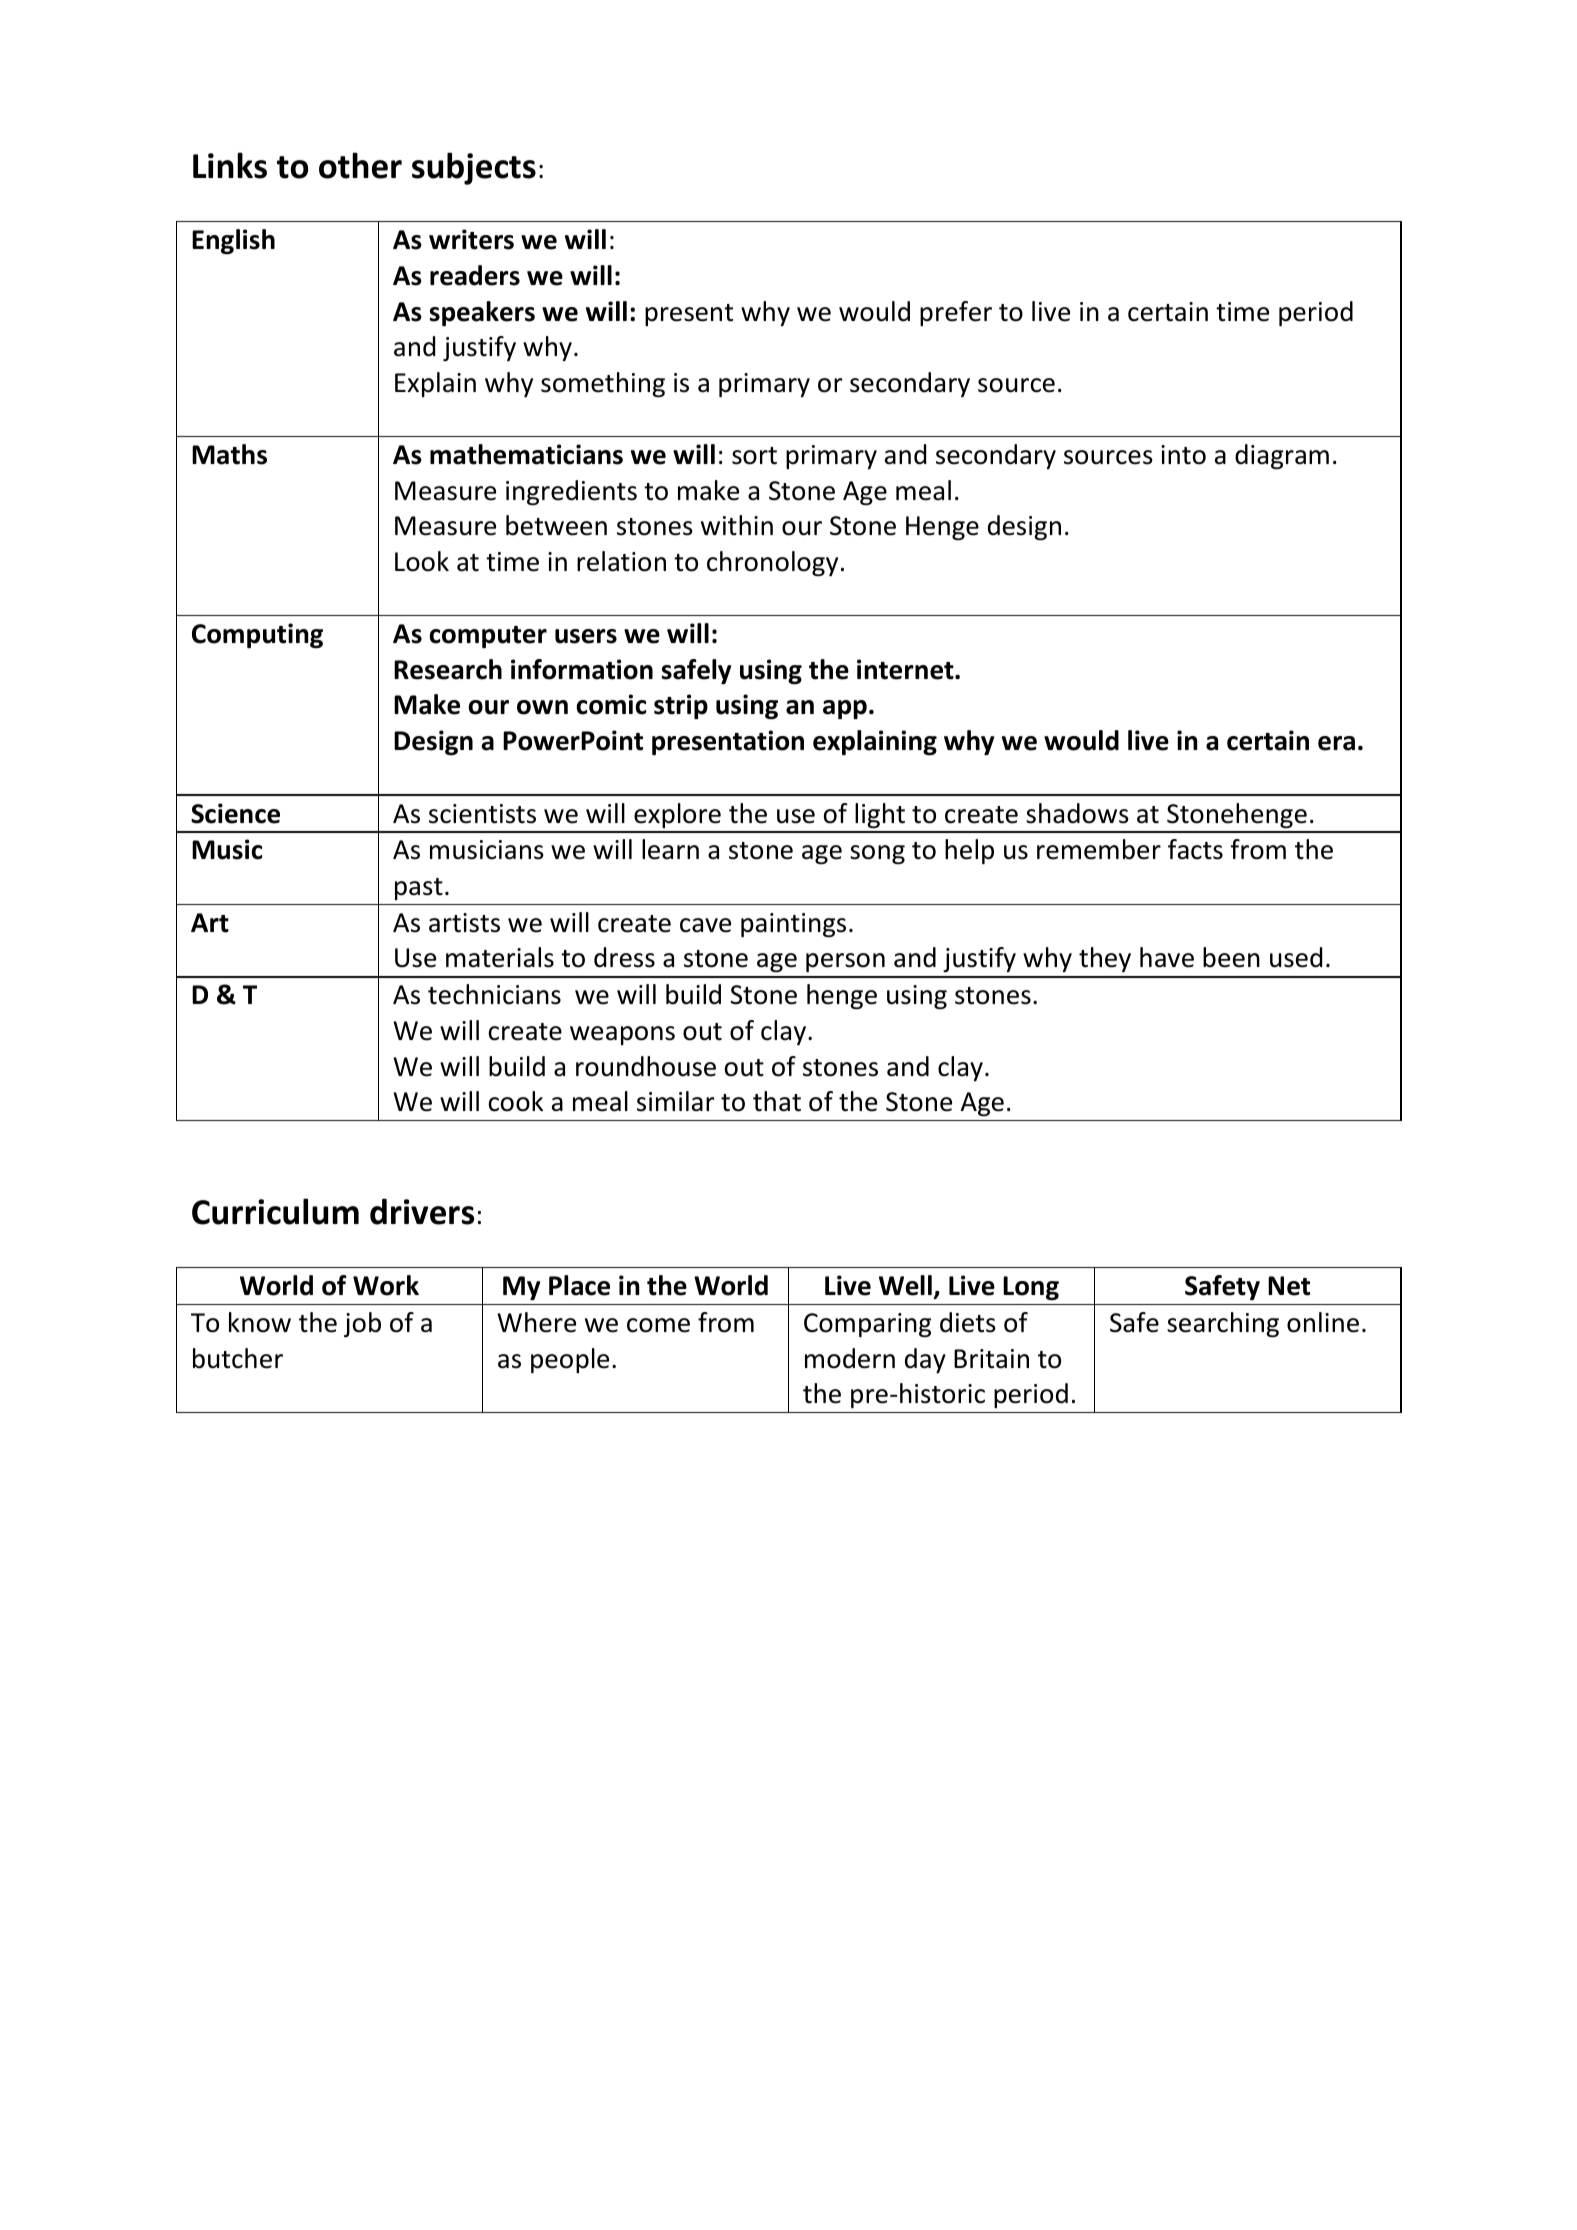  Describe the element at coordinates (1223, 1325) in the screenshot. I see `searching` at that location.
